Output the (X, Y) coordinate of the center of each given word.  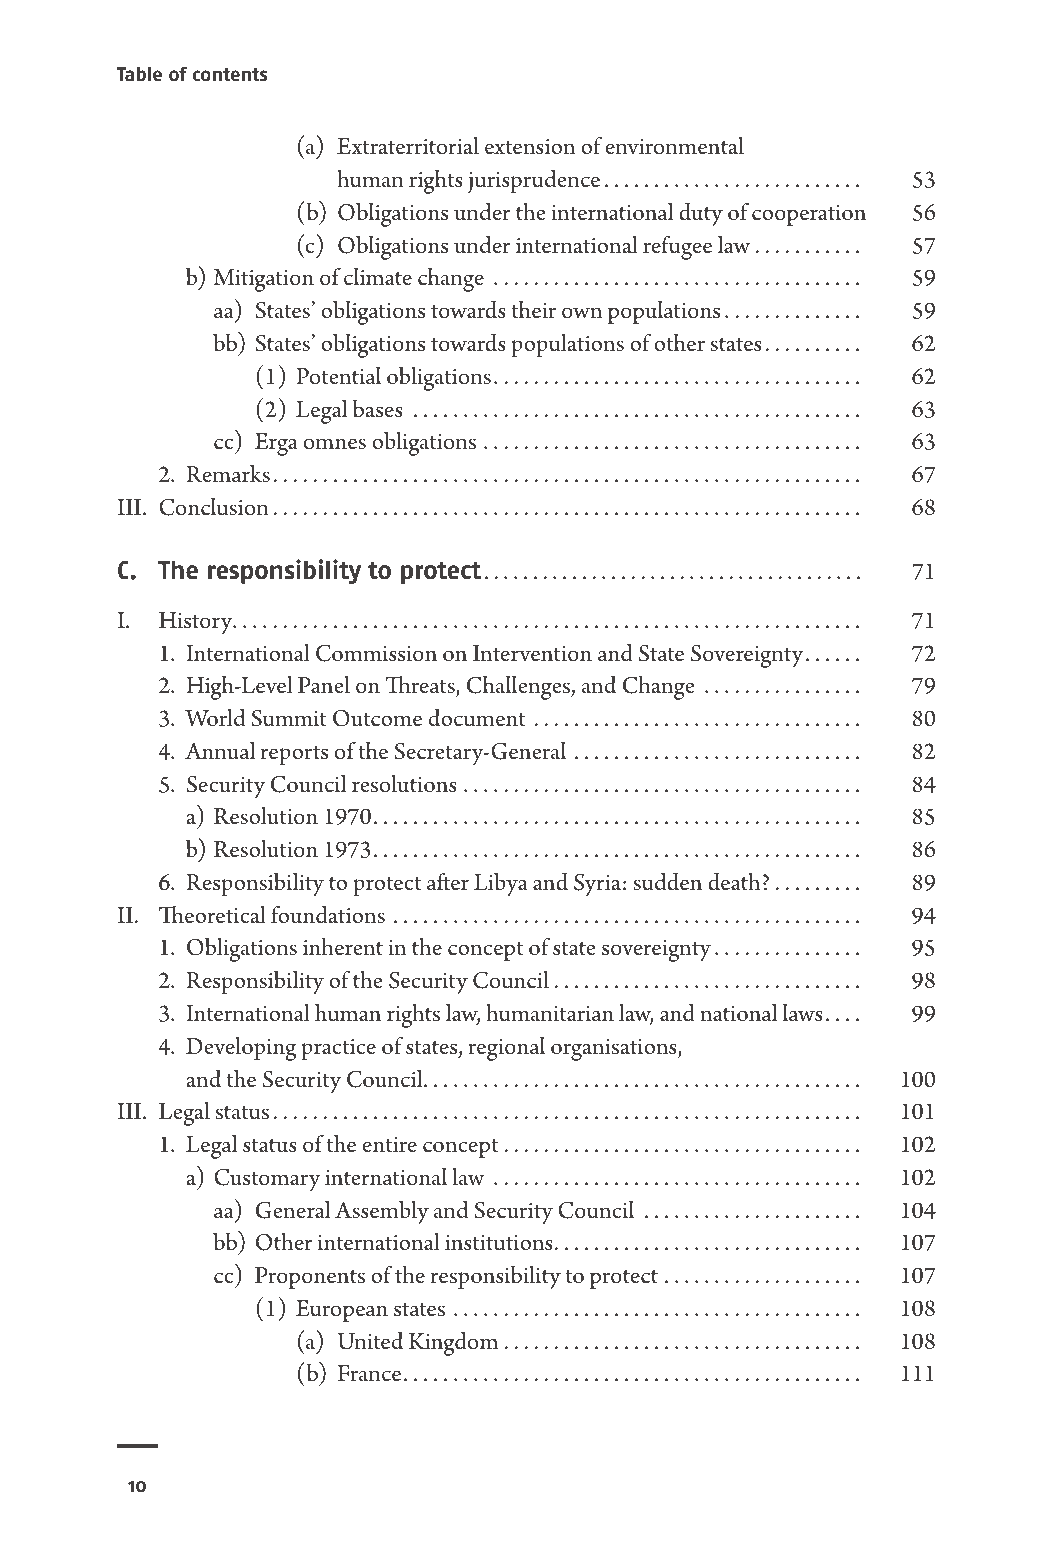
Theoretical (212, 915)
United (370, 1341)
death (734, 882)
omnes (335, 444)
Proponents (310, 1278)
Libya (501, 884)
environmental (675, 146)
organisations (615, 1050)
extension (530, 147)
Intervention (532, 653)
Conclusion (214, 507)
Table (139, 74)
